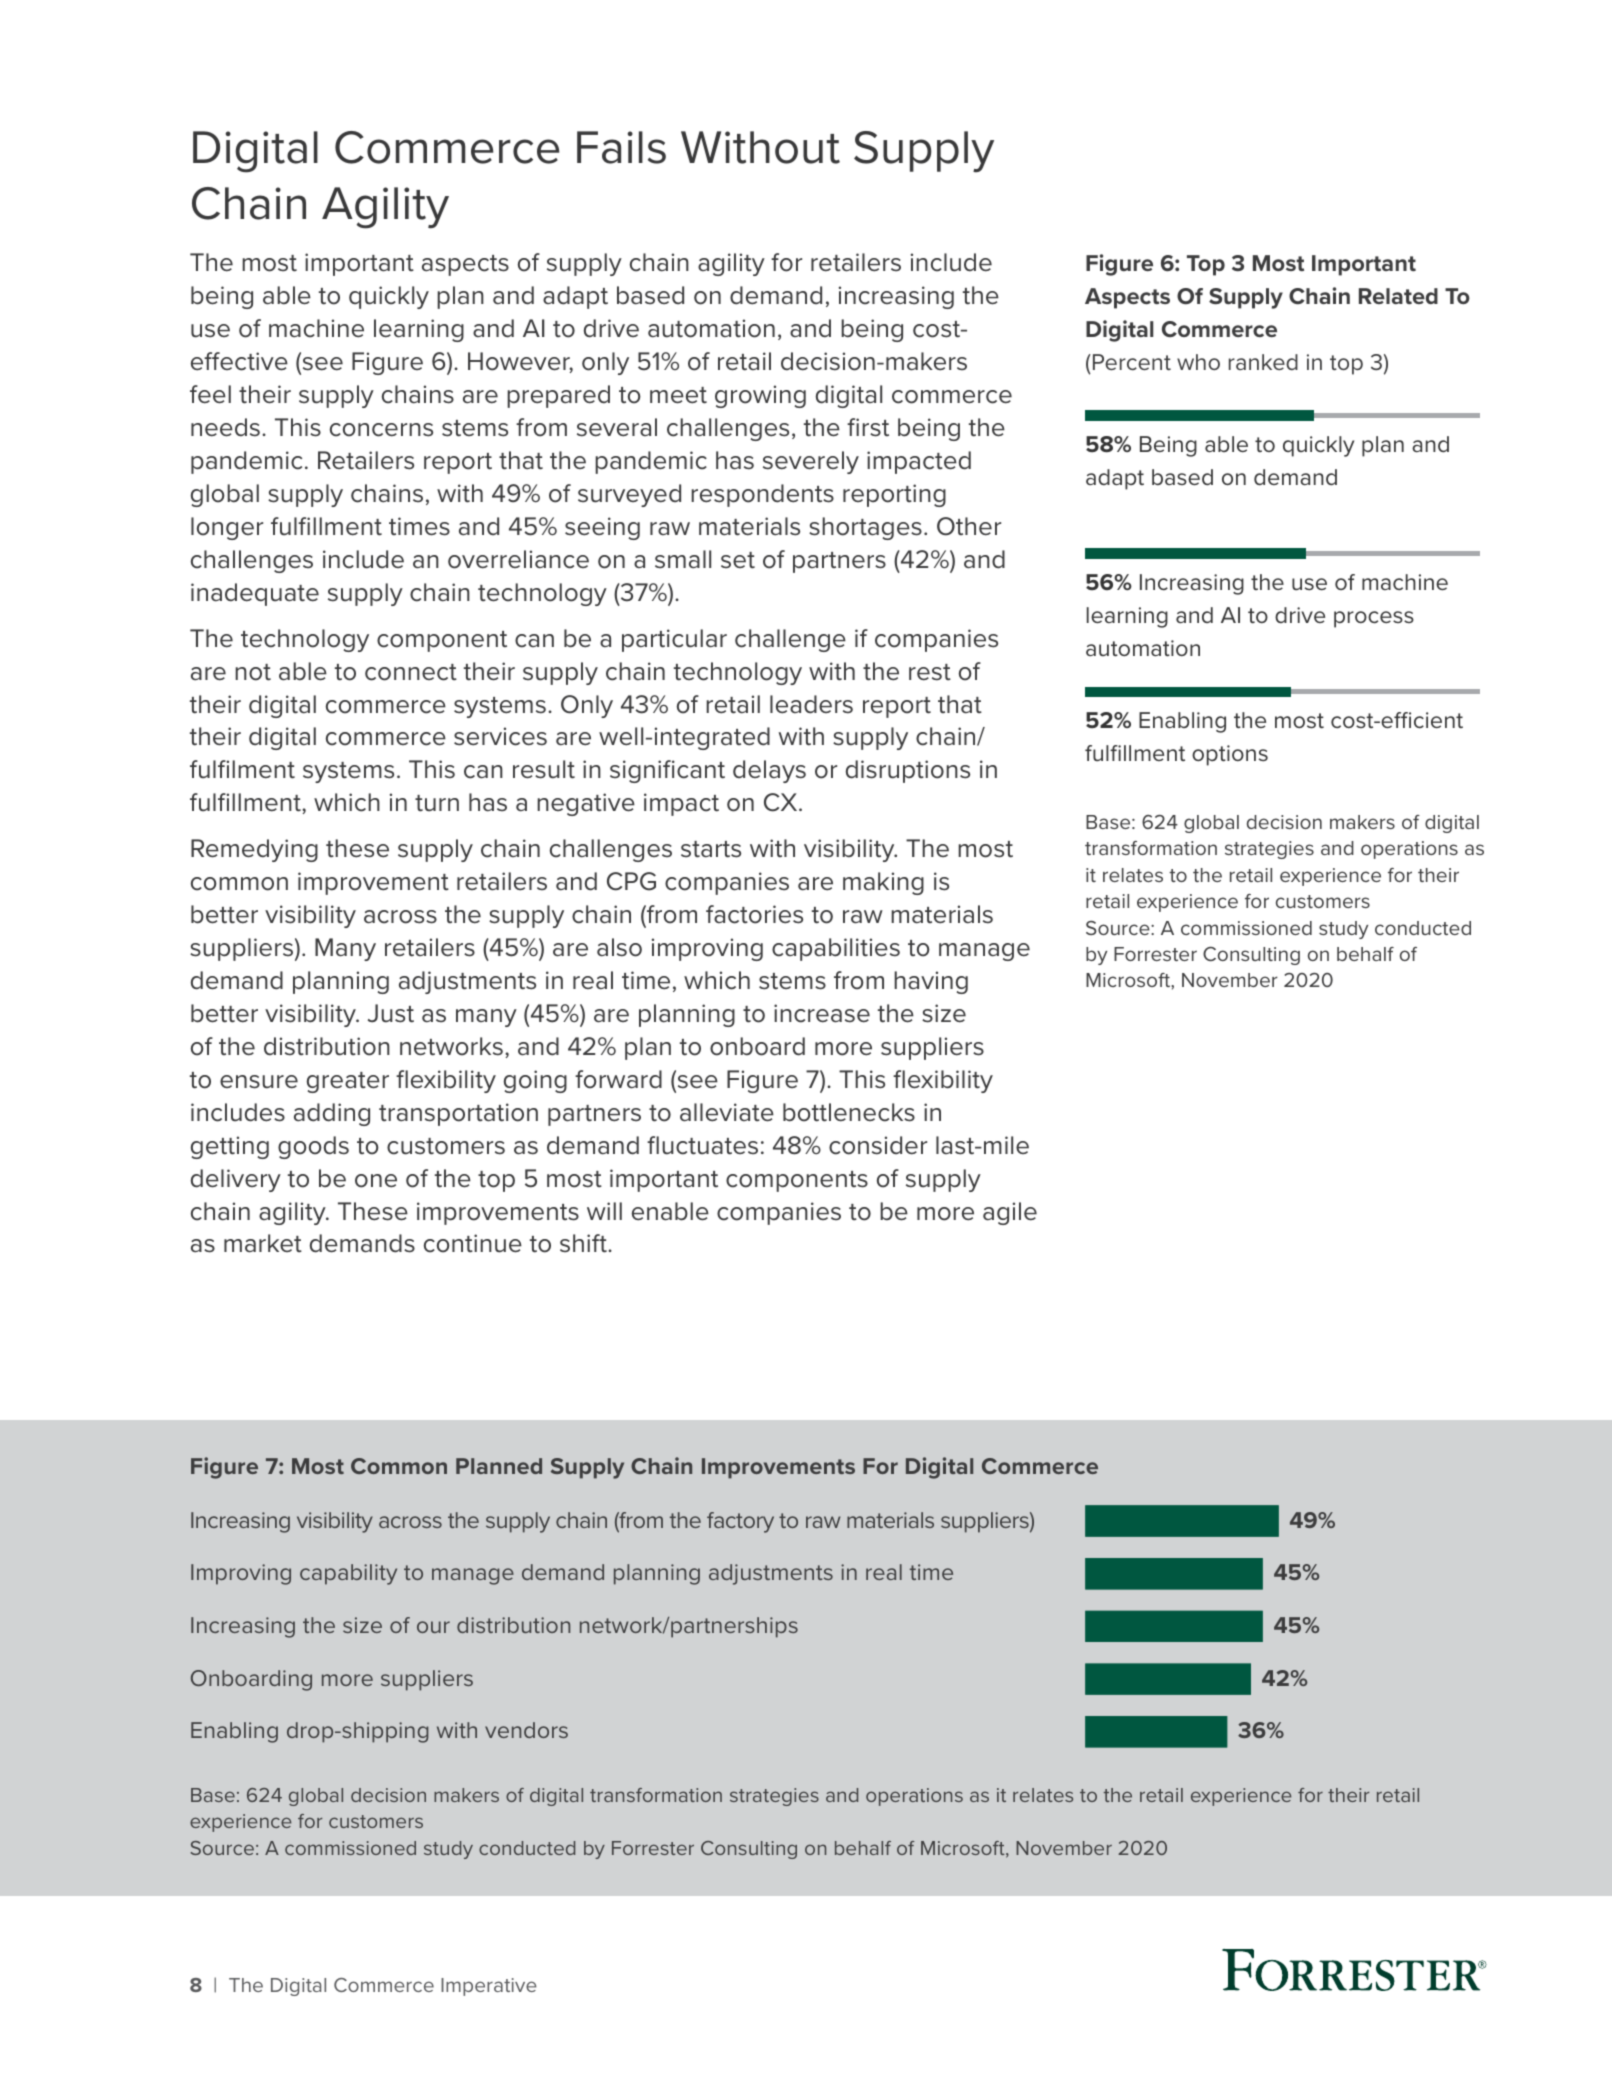 This screenshot has width=1612, height=2086. Describe the element at coordinates (1398, 296) in the screenshot. I see `Related` at that location.
